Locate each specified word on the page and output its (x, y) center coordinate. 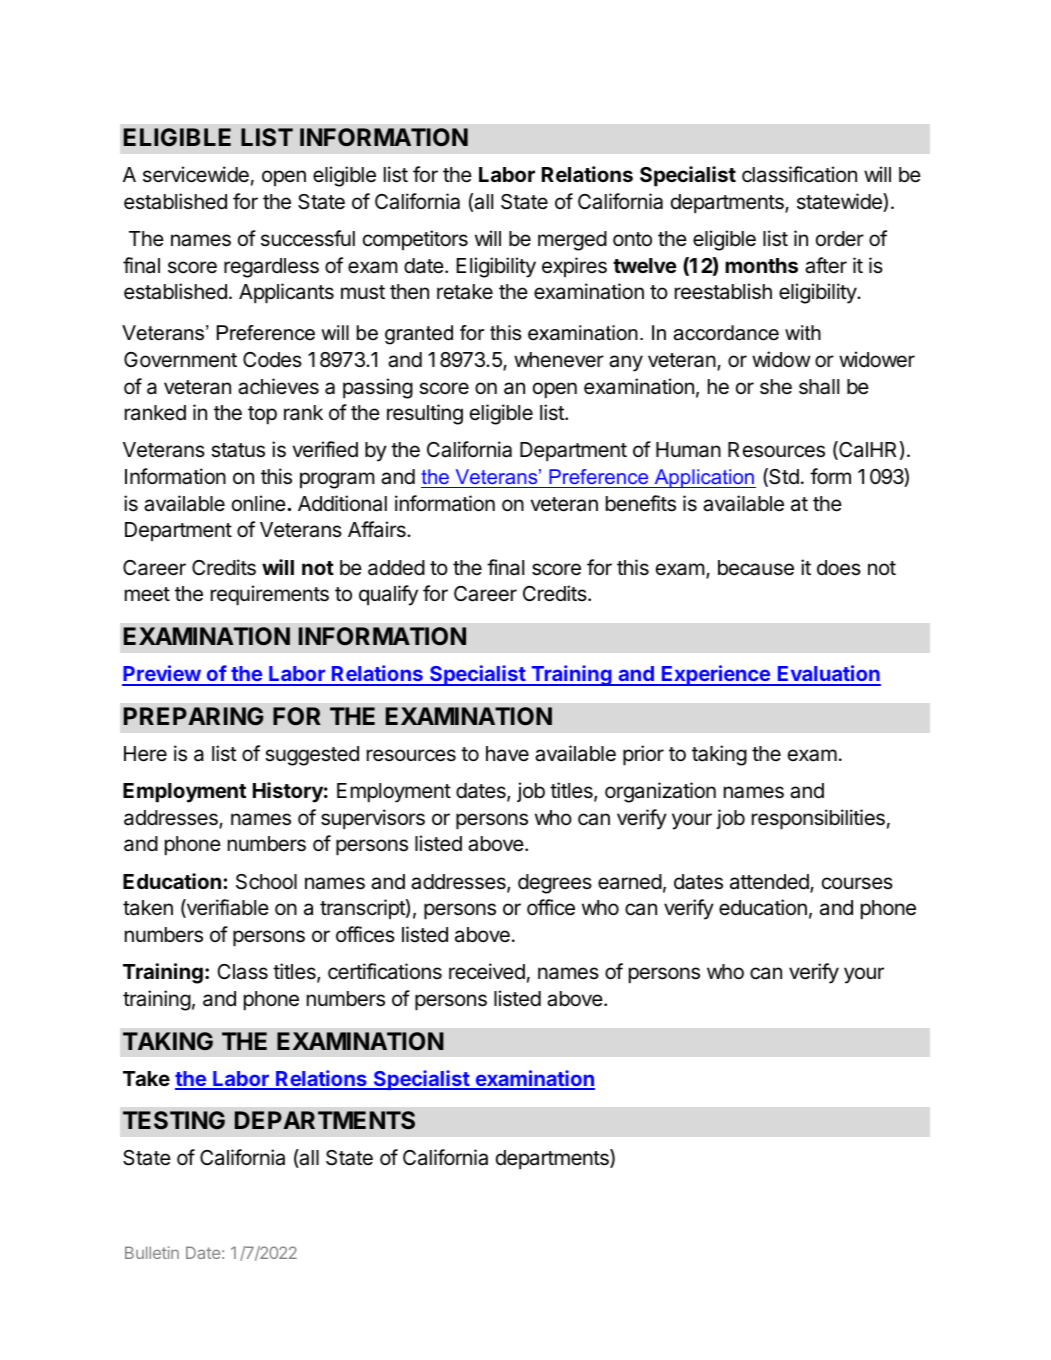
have (507, 754)
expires (574, 267)
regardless (271, 268)
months (761, 265)
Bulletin (152, 1252)
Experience (716, 675)
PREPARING (193, 716)
